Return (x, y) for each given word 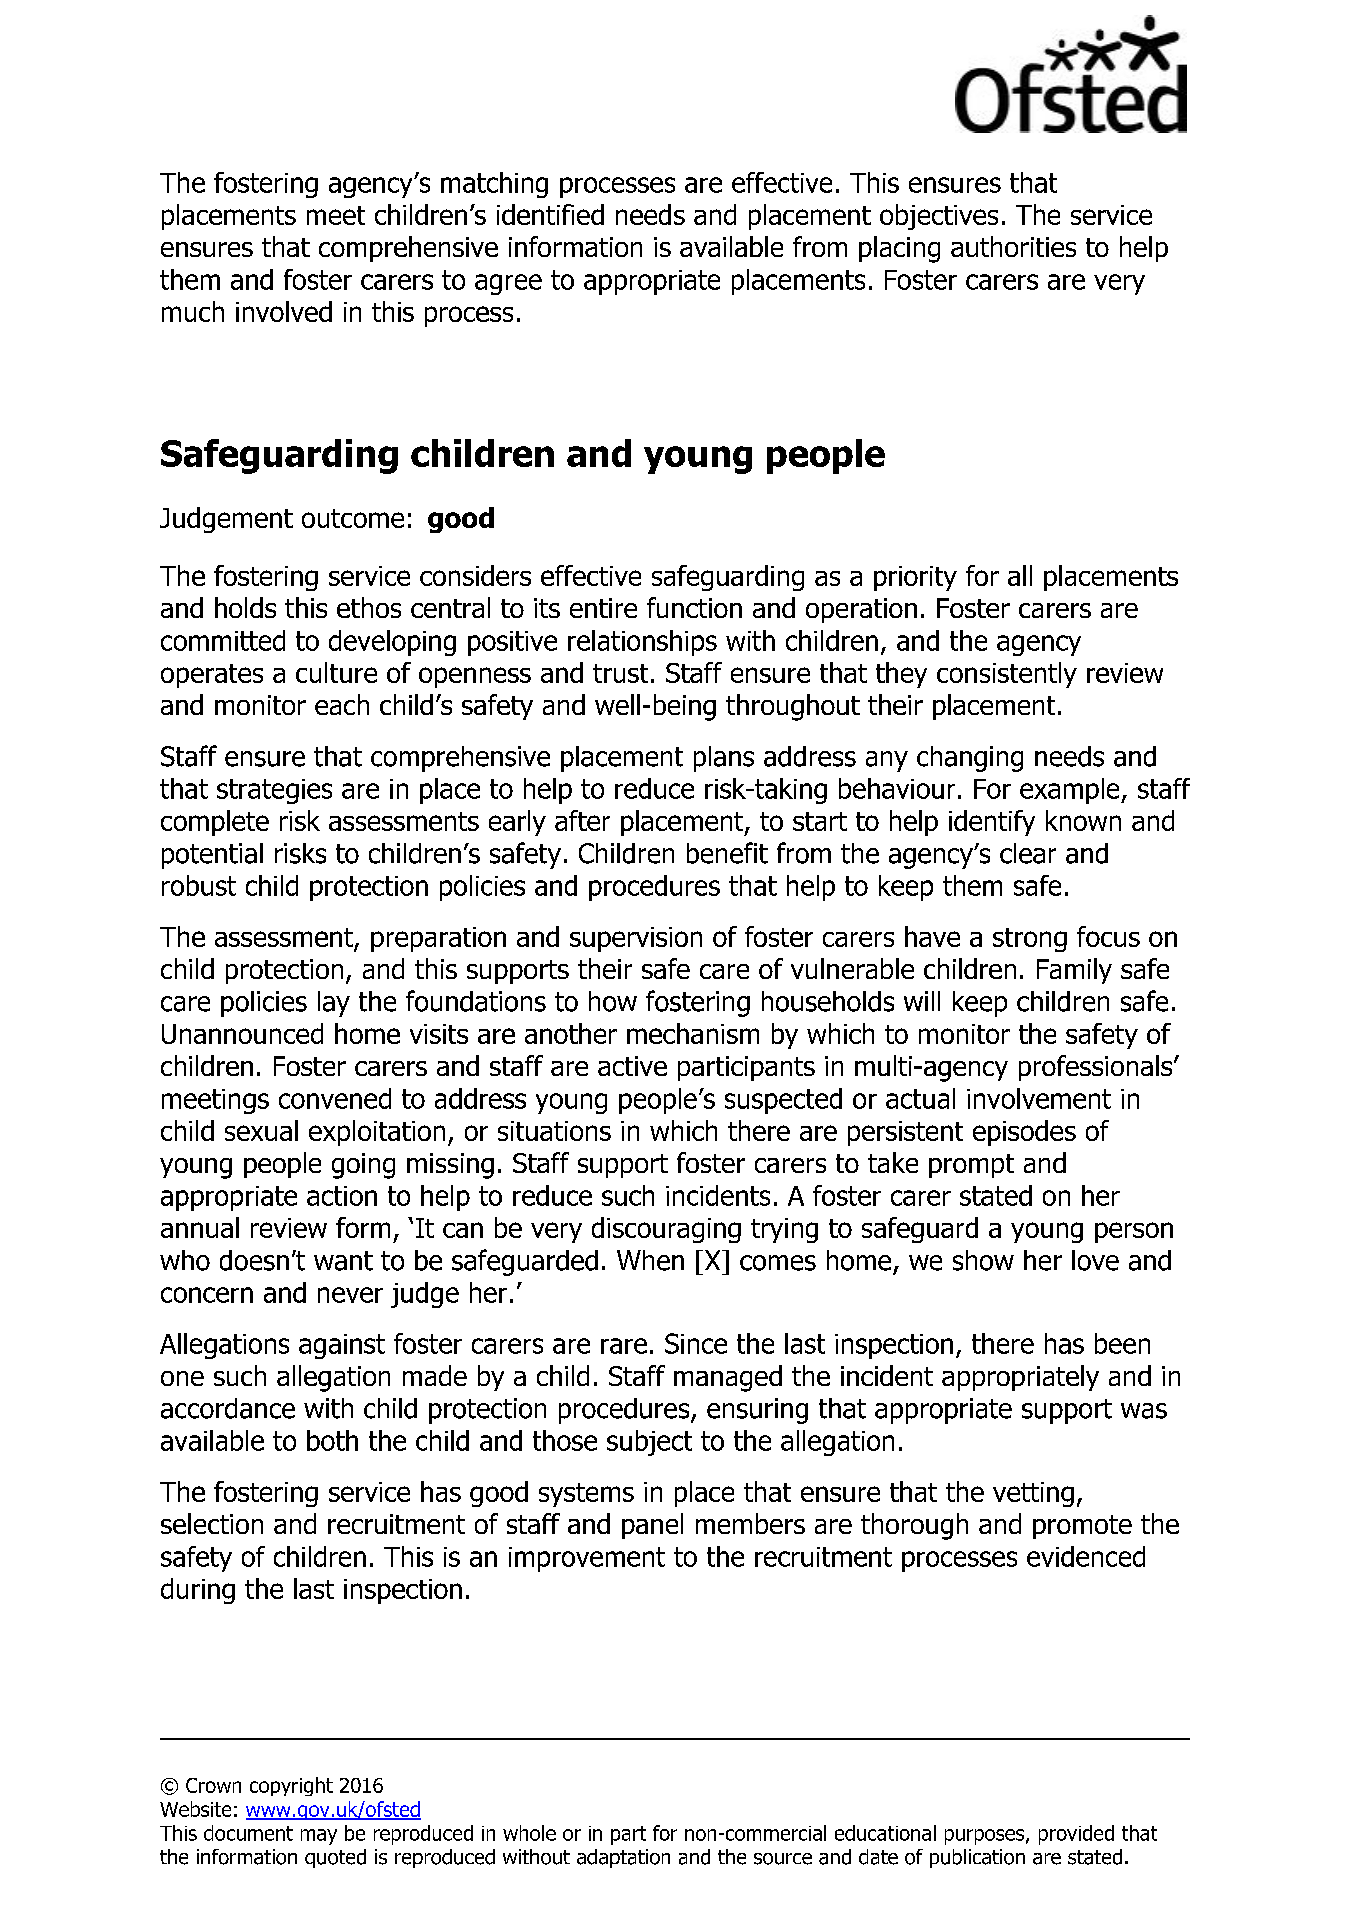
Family (1074, 971)
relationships (642, 643)
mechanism (693, 1033)
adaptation (623, 1858)
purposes (984, 1837)
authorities (1013, 246)
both (332, 1440)
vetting (1033, 1494)
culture (336, 672)
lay (334, 1004)
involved (284, 311)
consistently (1007, 675)
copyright (291, 1786)
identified (550, 214)
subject (649, 1443)
